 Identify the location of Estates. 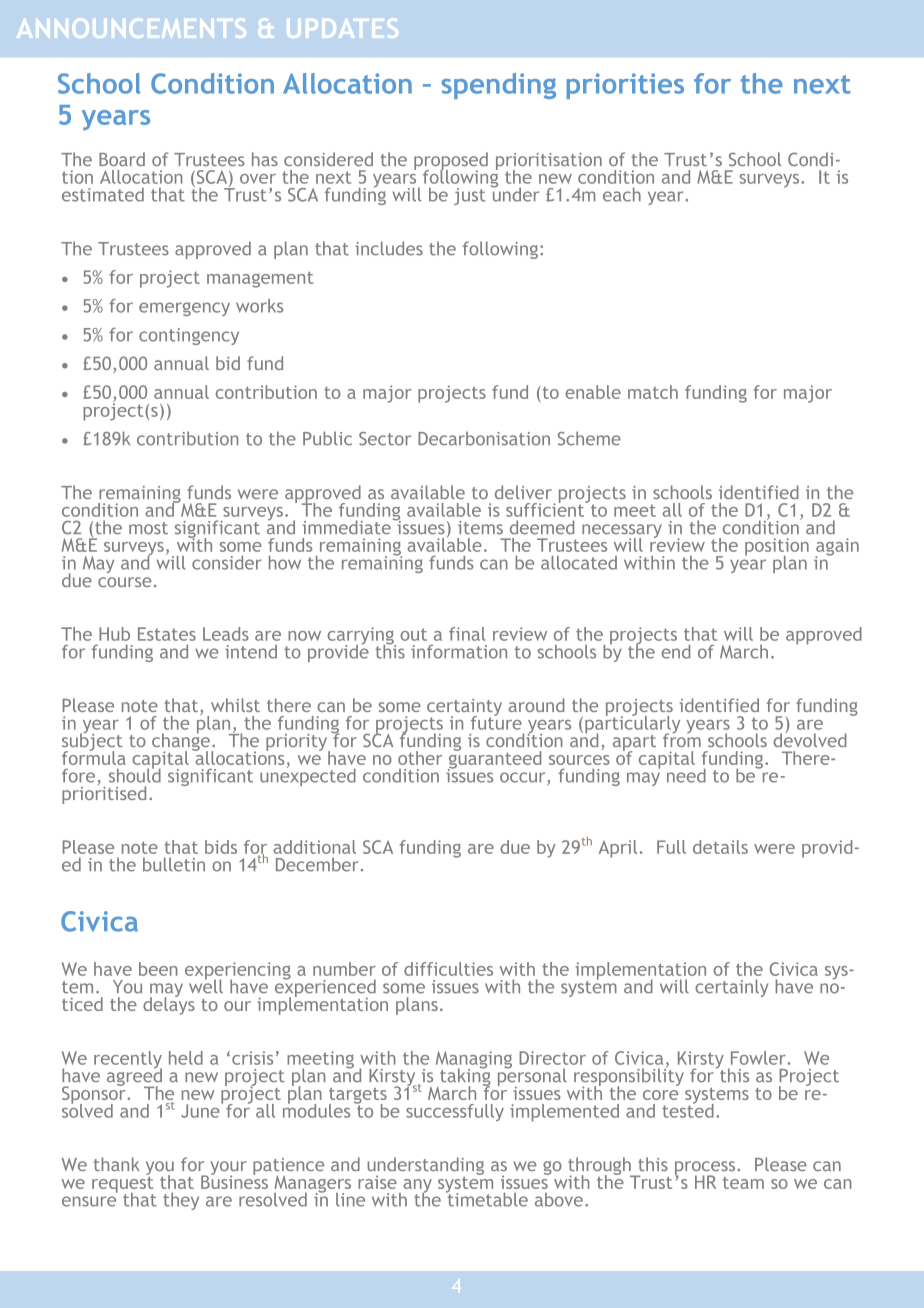
(167, 634).
